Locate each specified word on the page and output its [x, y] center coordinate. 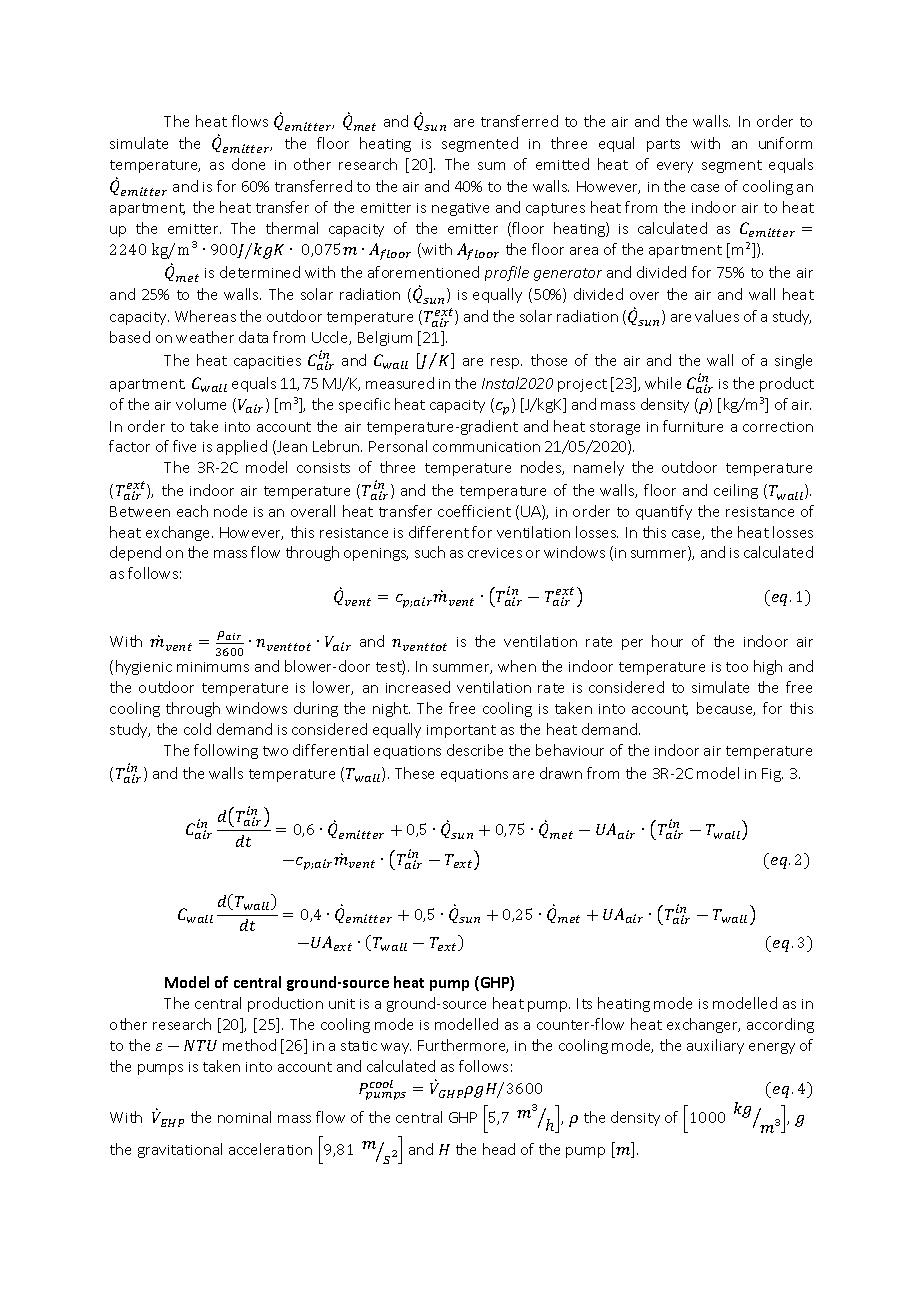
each [192, 511]
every [675, 167]
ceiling [736, 491]
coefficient [474, 511]
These [414, 773]
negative [460, 209]
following [226, 751]
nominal [244, 1117]
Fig [772, 775]
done [248, 164]
